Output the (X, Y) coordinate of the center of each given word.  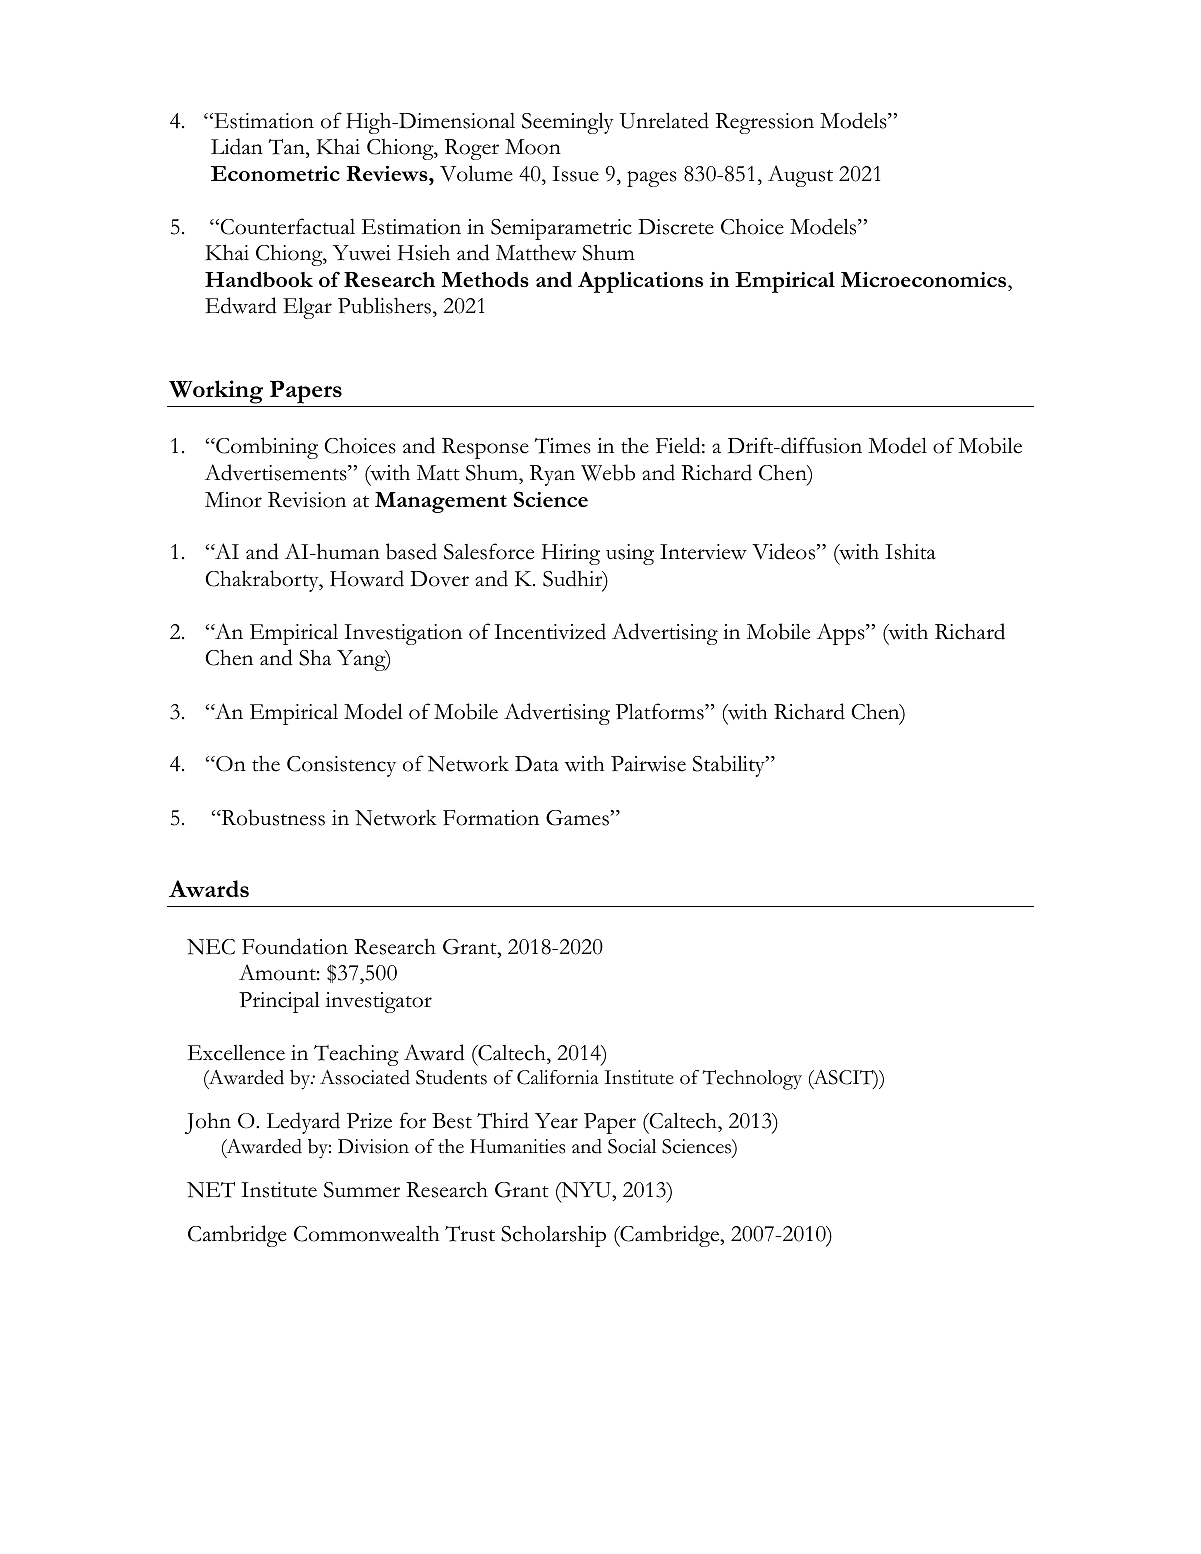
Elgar (307, 308)
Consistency (341, 766)
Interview (703, 552)
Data (537, 764)
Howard (367, 578)
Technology (752, 1080)
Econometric (275, 173)
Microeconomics (925, 279)
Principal (279, 1002)
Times (563, 446)
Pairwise (648, 764)
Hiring (571, 554)
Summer (362, 1190)
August (800, 176)
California (558, 1077)
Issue (575, 174)
